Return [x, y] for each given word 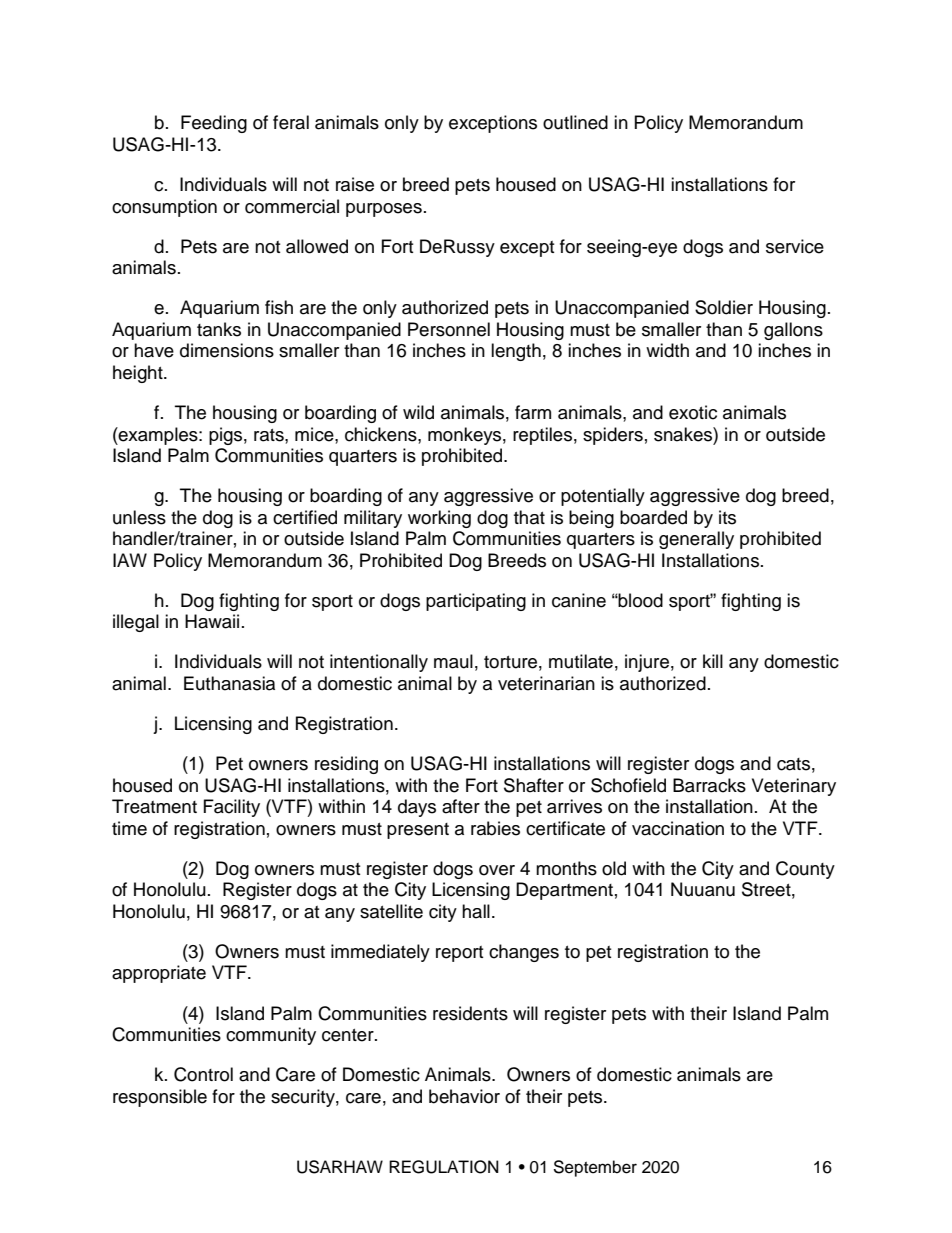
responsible [160, 1098]
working [439, 519]
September [595, 1168]
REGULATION [444, 1167]
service [795, 246]
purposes [384, 210]
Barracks [709, 785]
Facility [232, 808]
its [727, 517]
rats [270, 435]
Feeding [214, 124]
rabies [495, 828]
